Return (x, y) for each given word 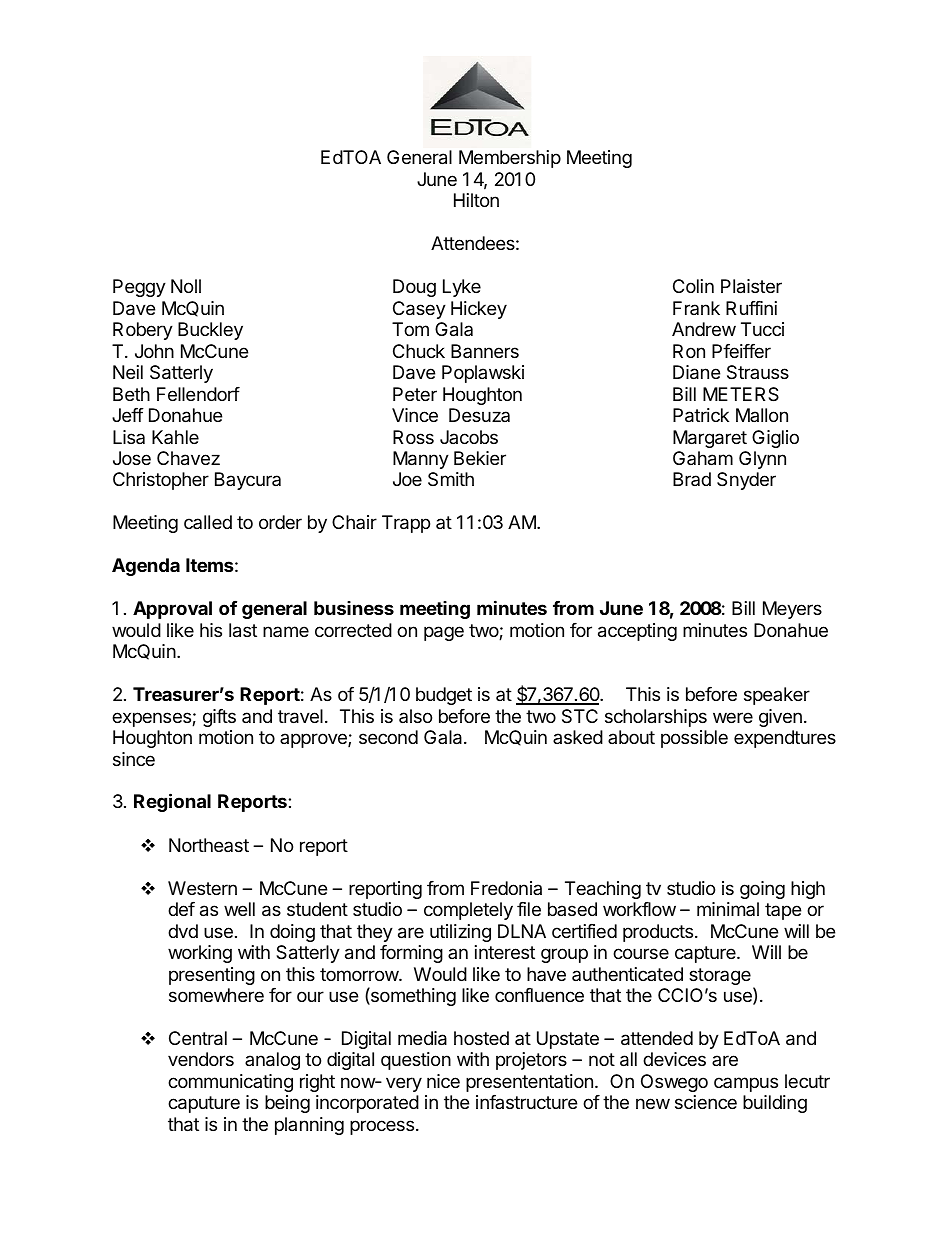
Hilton (476, 200)
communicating (230, 1083)
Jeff (128, 415)
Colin (693, 286)
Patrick (701, 415)
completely (468, 911)
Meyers (792, 610)
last (243, 630)
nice (443, 1081)
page (444, 633)
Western (202, 888)
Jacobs (469, 437)
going (762, 890)
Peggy (139, 288)
